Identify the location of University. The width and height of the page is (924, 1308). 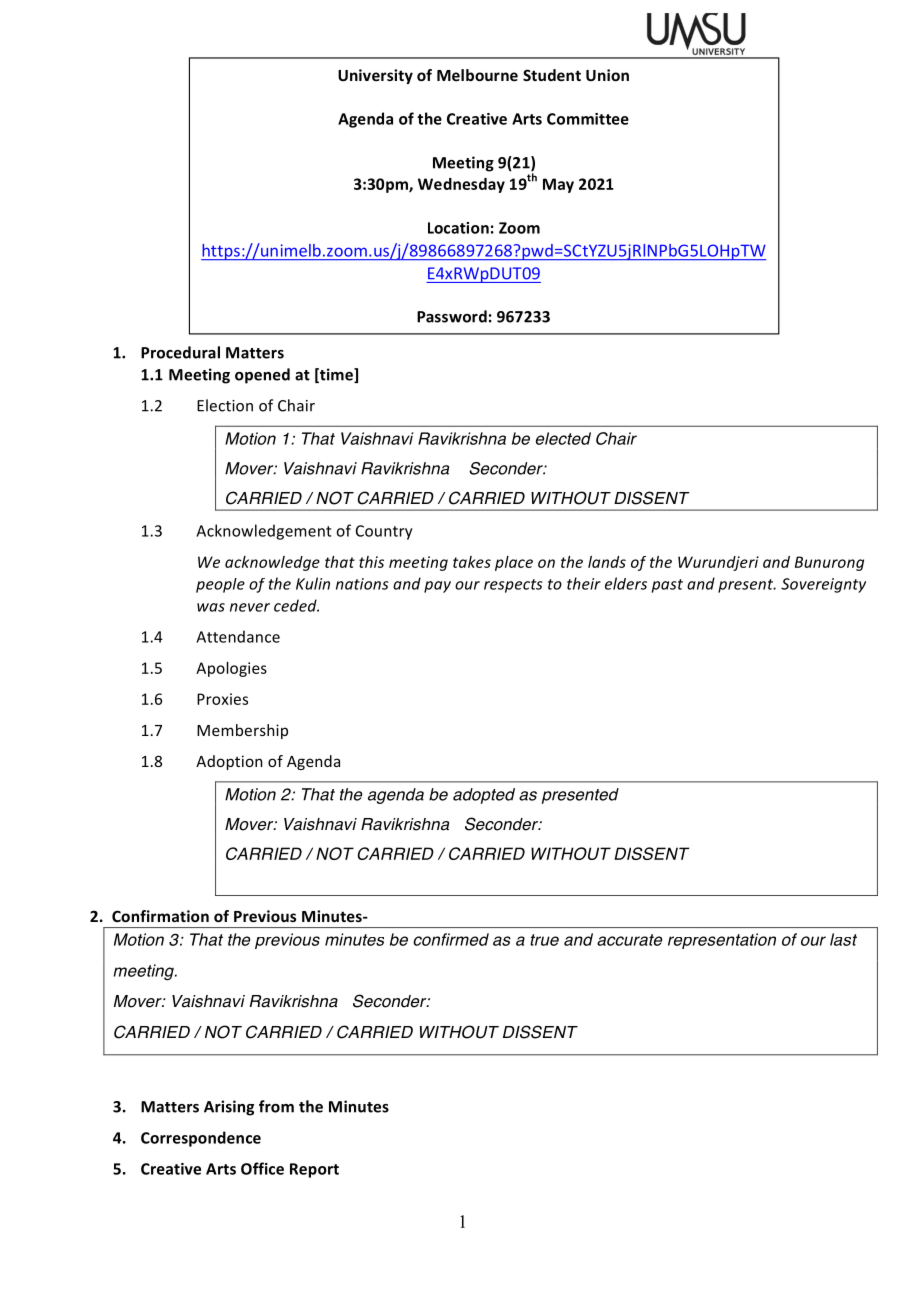
(375, 76).
